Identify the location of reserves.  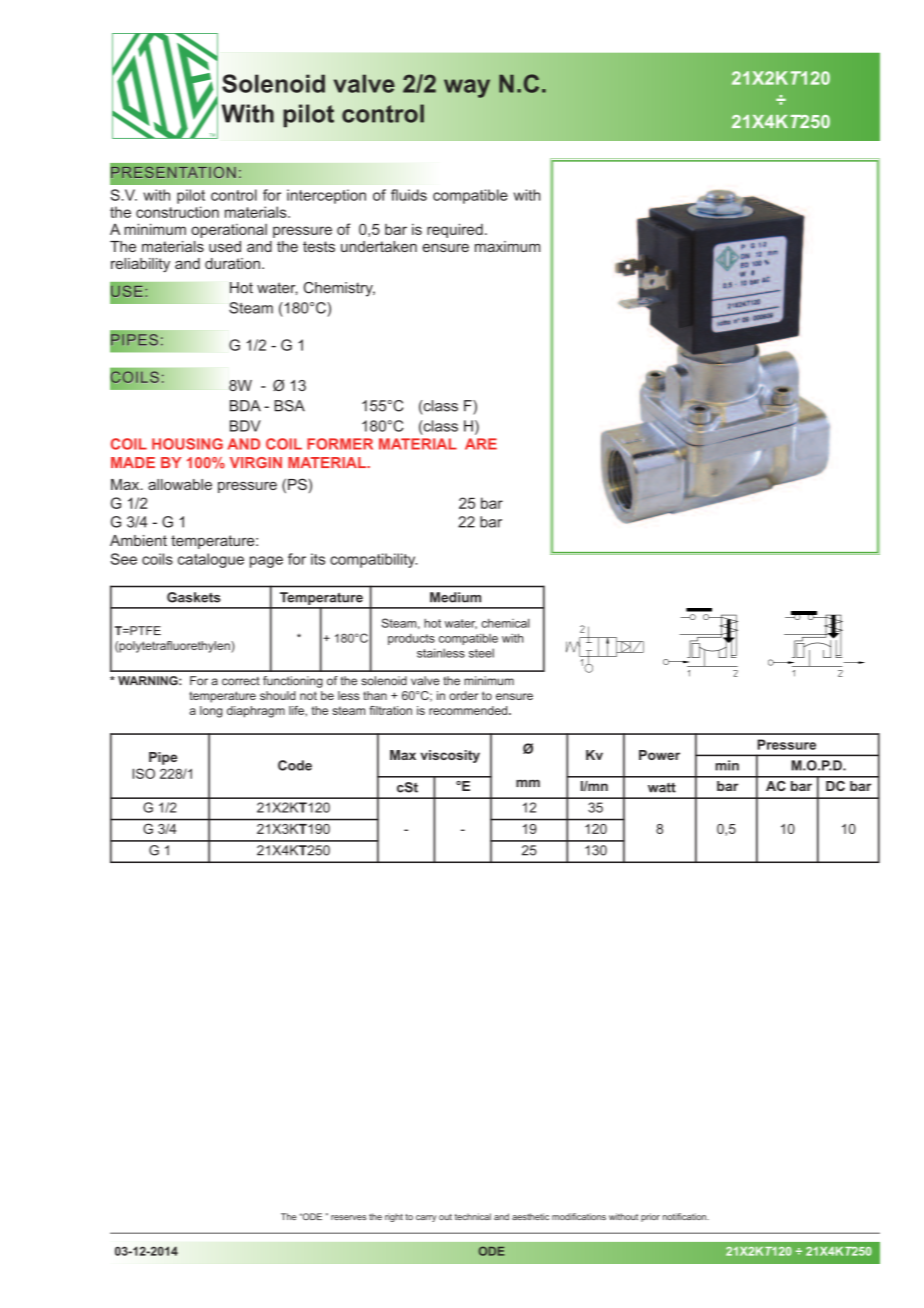
(348, 1217).
